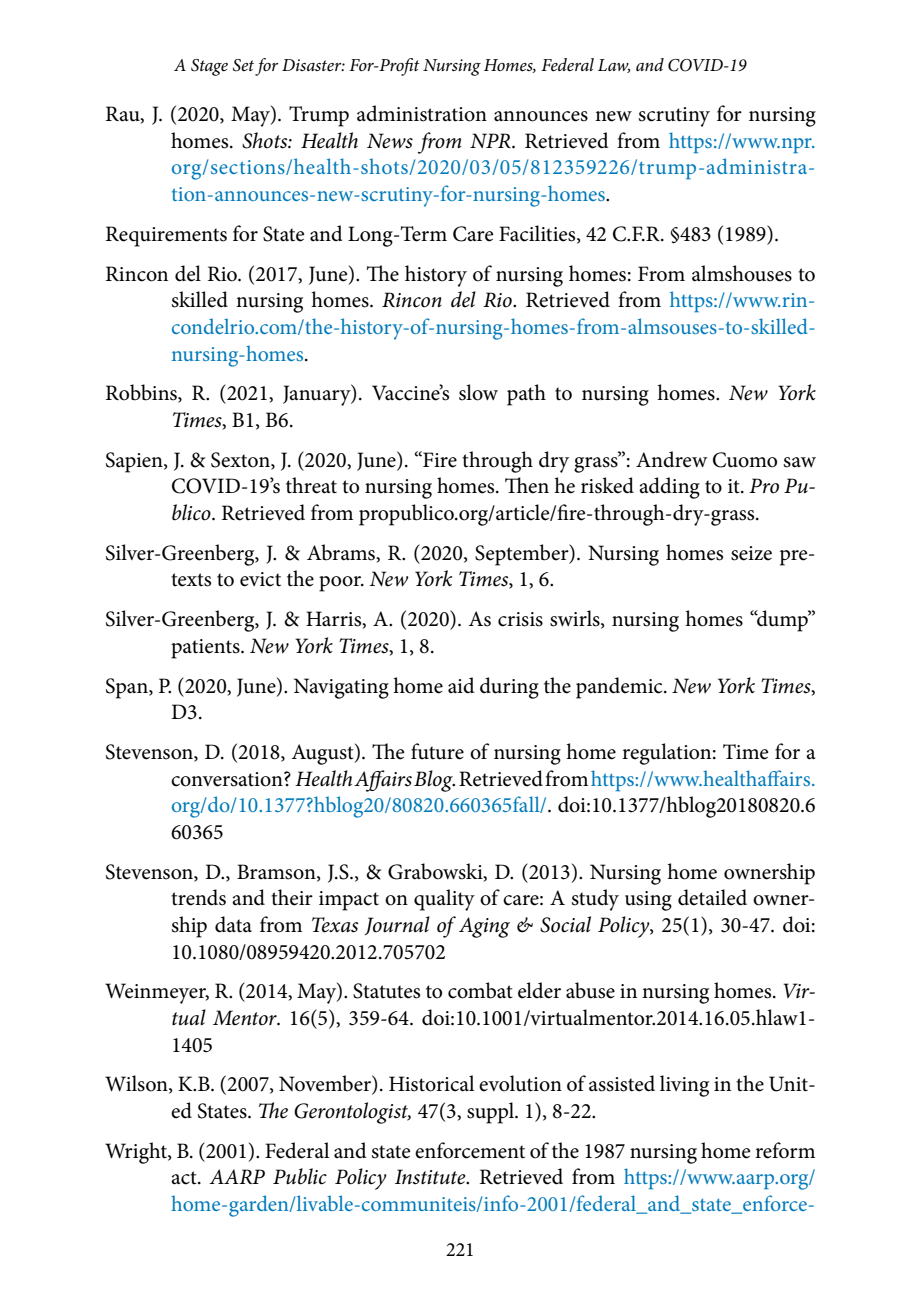  What do you see at coordinates (243, 65) in the image?
I see `Set` at bounding box center [243, 65].
